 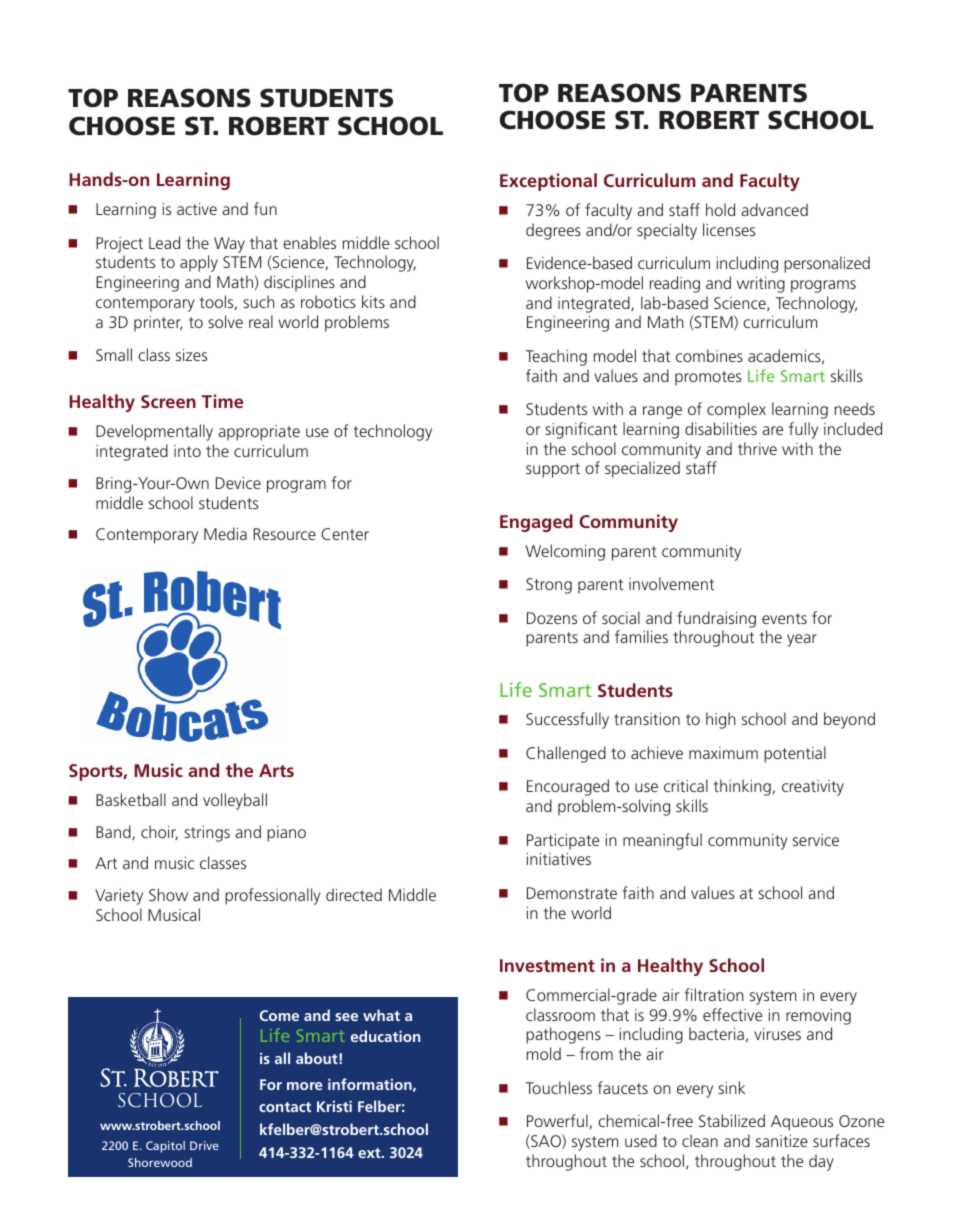 What do you see at coordinates (757, 448) in the document?
I see `thrive` at bounding box center [757, 448].
